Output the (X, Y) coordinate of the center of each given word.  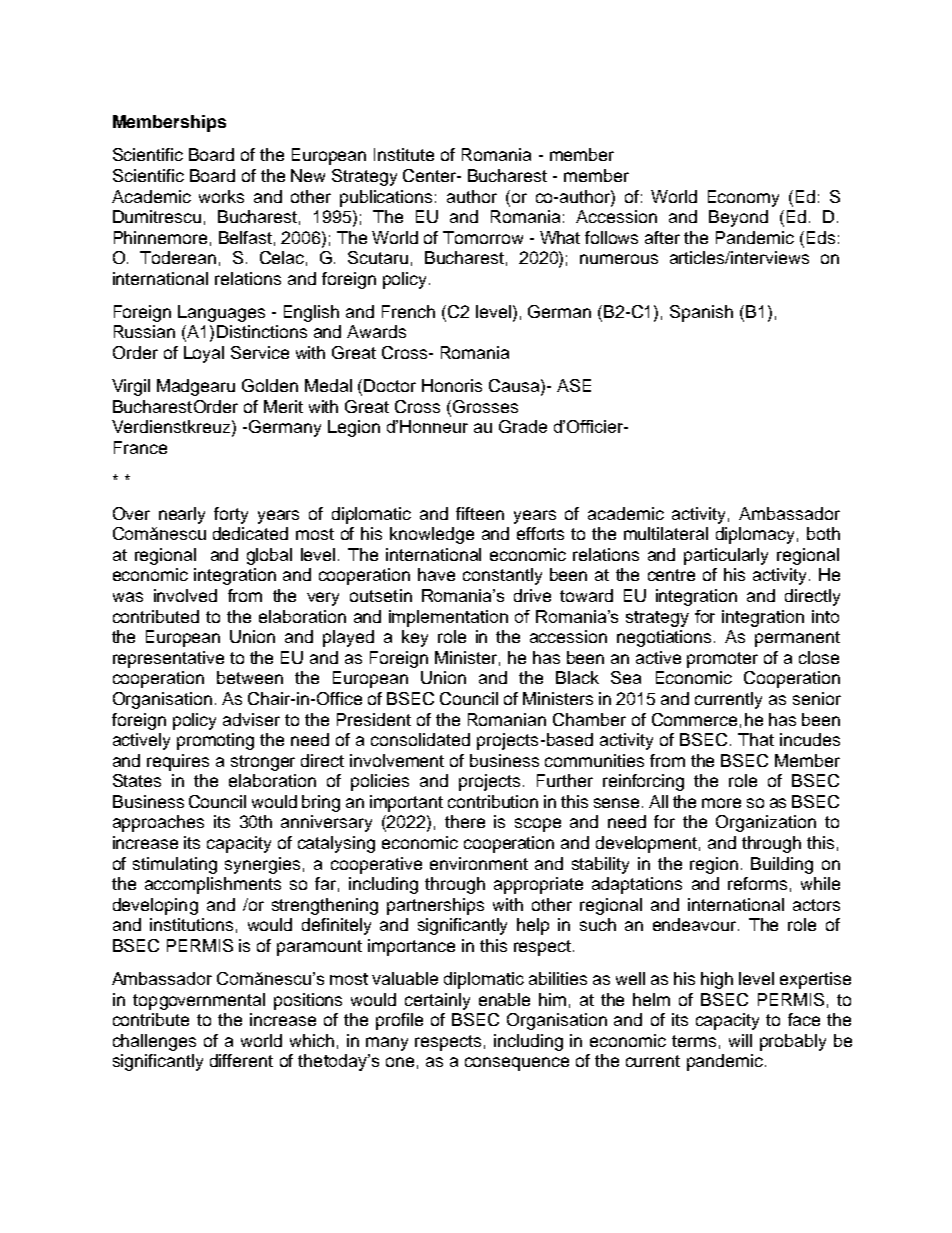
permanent (797, 639)
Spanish (701, 313)
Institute (404, 154)
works (221, 196)
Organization (766, 823)
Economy (743, 198)
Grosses (485, 406)
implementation (448, 618)
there (465, 821)
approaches (158, 823)
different (241, 1060)
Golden (270, 385)
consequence (517, 1064)
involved (185, 595)
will (740, 1040)
